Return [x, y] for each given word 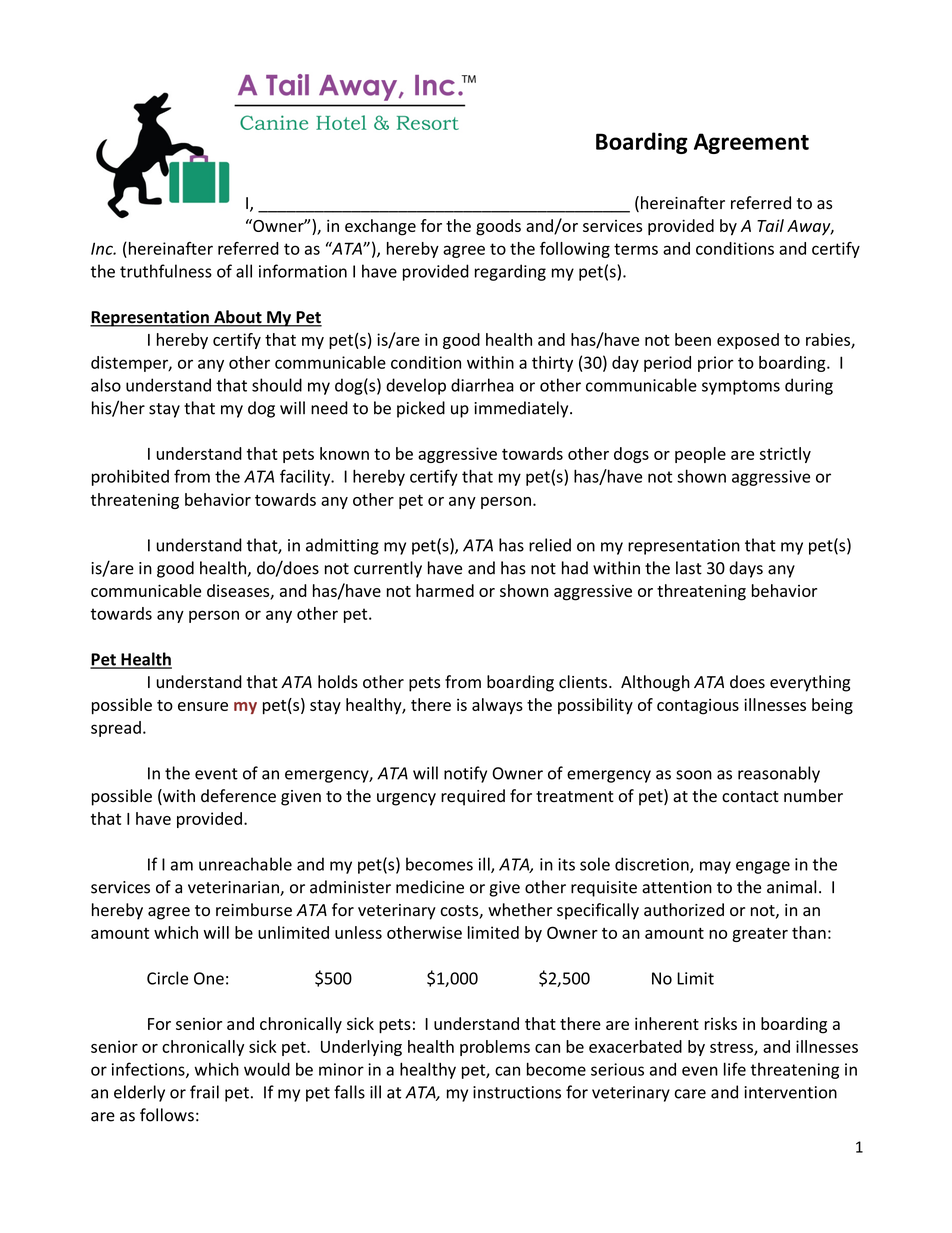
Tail [770, 225]
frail [204, 1092]
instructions [517, 1092]
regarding [510, 272]
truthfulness [166, 271]
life [735, 1069]
